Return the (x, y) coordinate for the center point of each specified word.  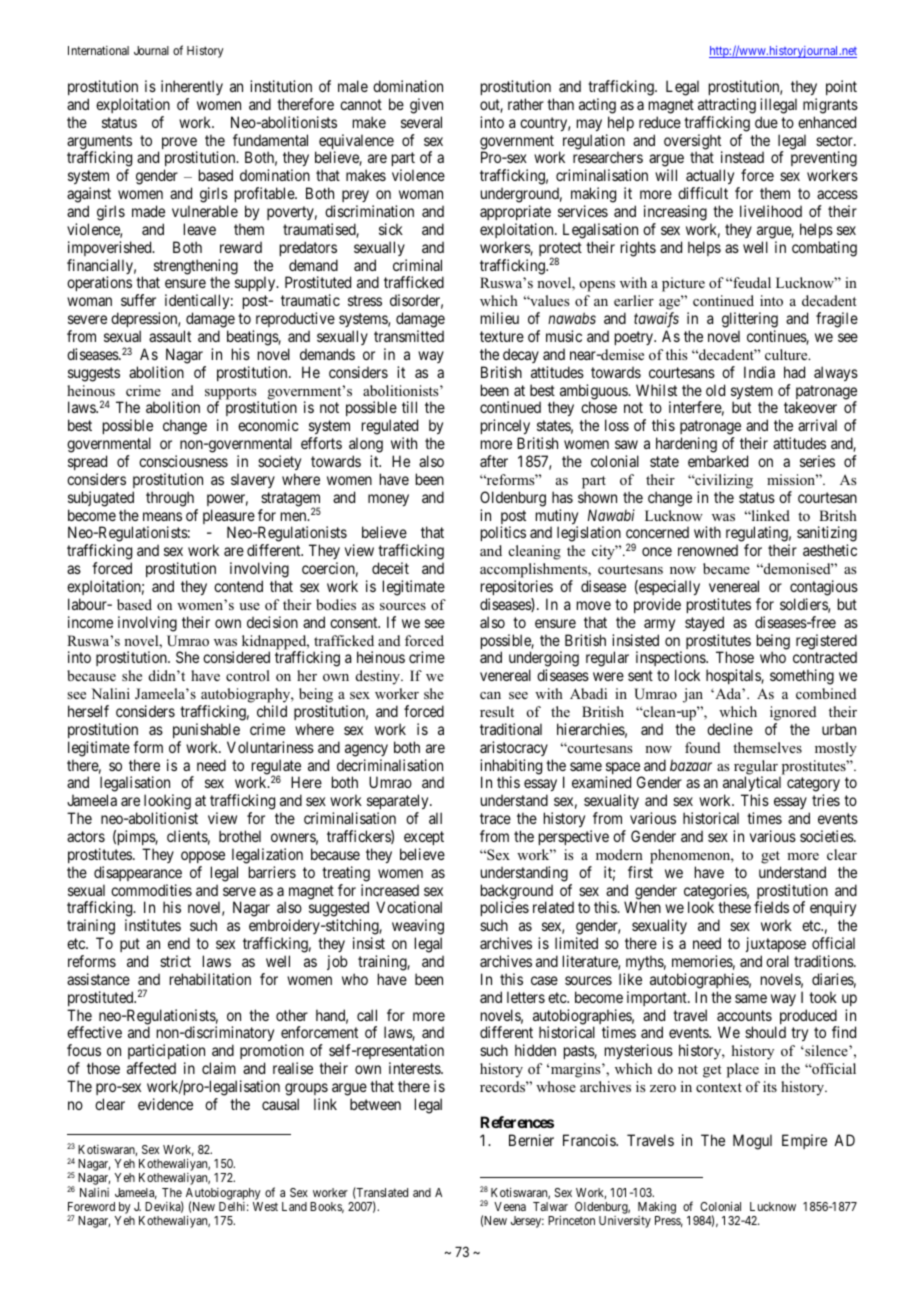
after (494, 461)
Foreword (91, 1206)
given (426, 106)
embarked (718, 461)
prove (179, 144)
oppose (203, 857)
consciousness (183, 461)
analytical (752, 785)
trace (495, 818)
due (766, 122)
